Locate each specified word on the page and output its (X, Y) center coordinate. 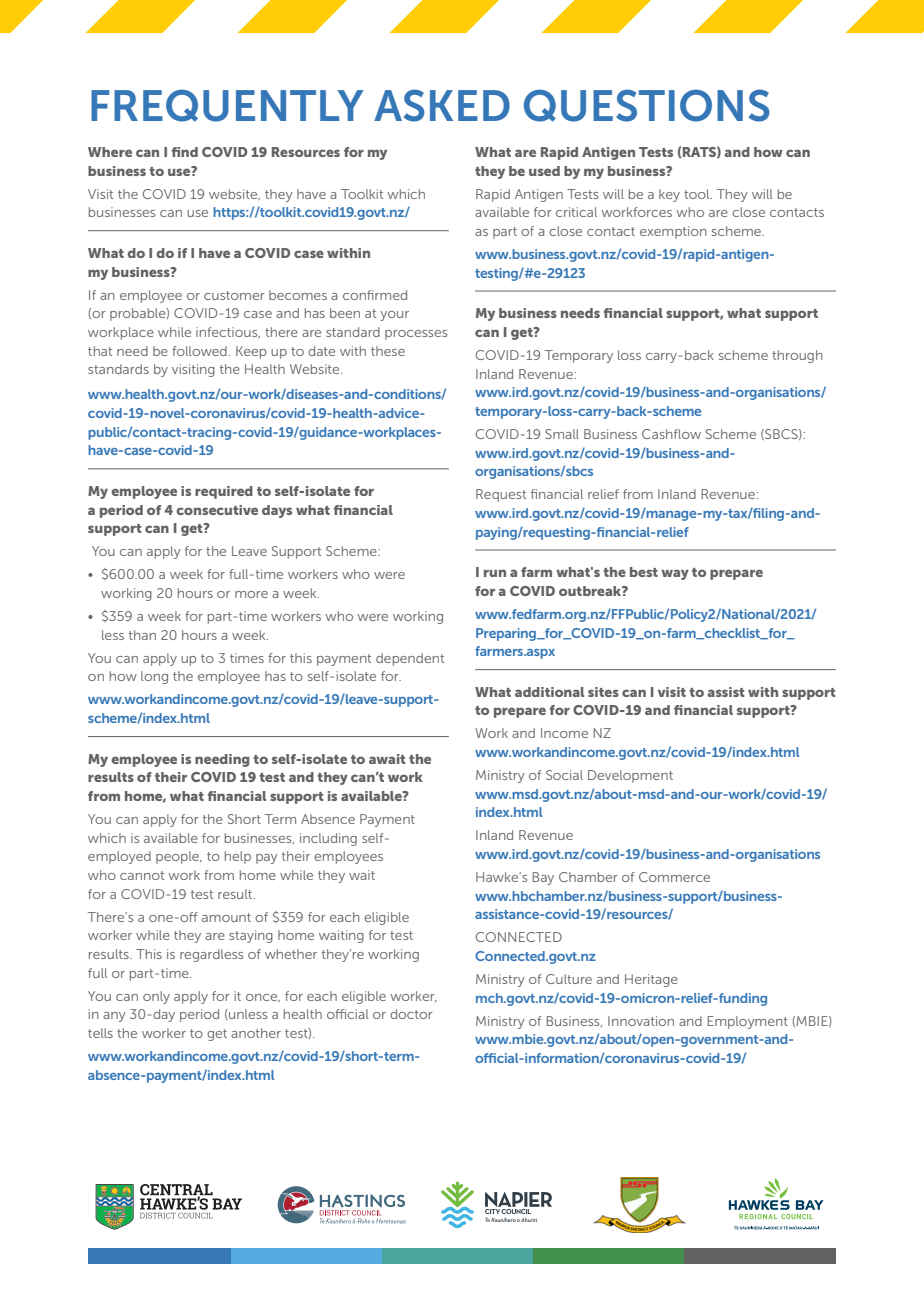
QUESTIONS (647, 105)
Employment (747, 1022)
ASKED (442, 105)
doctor (411, 1014)
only (156, 997)
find (185, 152)
